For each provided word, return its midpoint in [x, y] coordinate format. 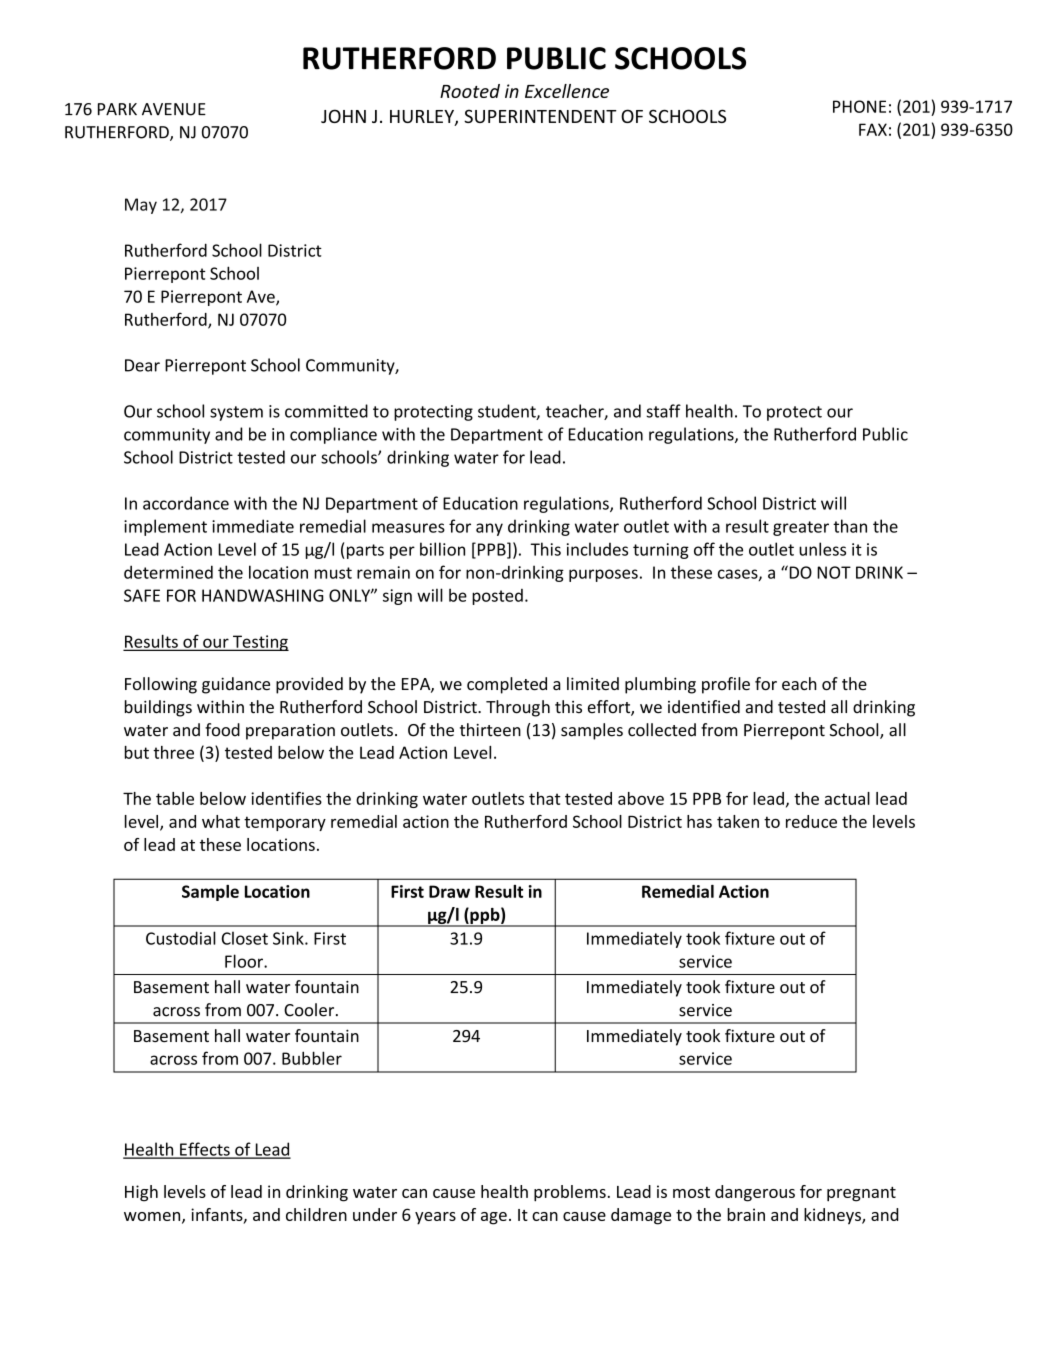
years [435, 1218]
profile [726, 685]
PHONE [859, 106]
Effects [205, 1150]
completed [507, 685]
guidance [236, 685]
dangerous [755, 1193]
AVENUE [174, 109]
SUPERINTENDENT [540, 116]
